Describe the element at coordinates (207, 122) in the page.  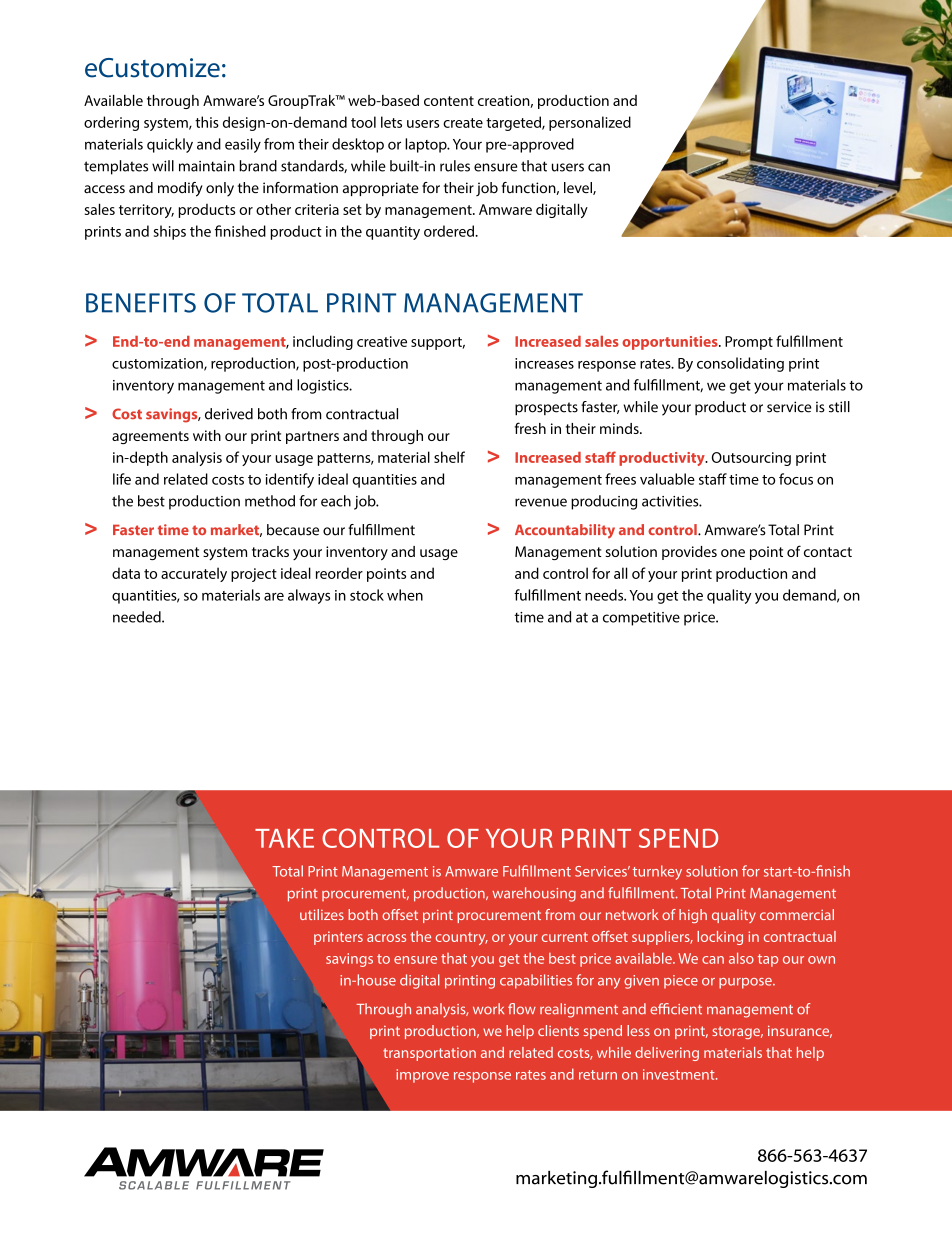
I see `this` at that location.
